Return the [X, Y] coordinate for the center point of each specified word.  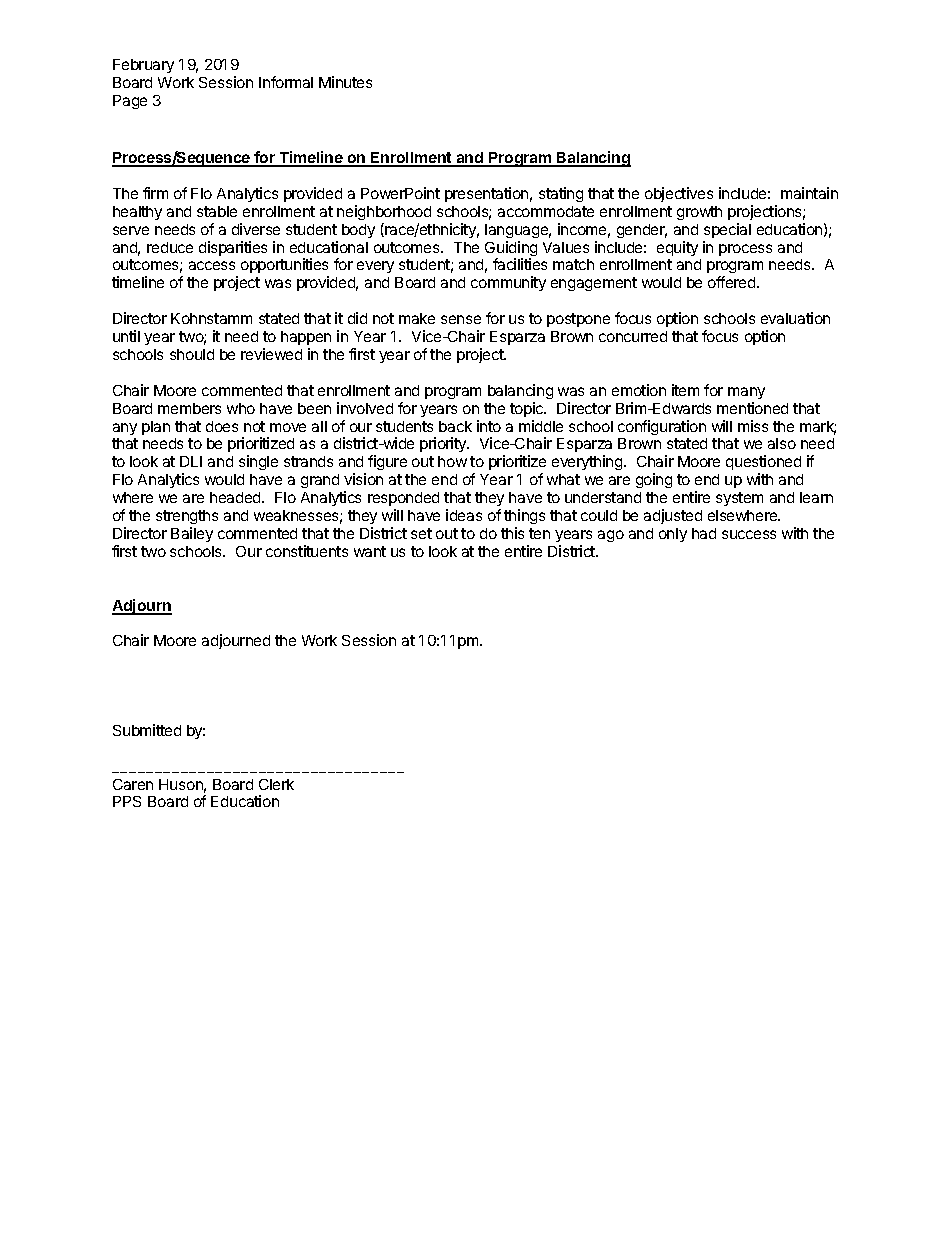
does [222, 426]
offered [733, 282]
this [512, 533]
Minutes [345, 82]
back [455, 426]
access [212, 265]
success [749, 534]
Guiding [511, 250]
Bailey [192, 534]
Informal [286, 82]
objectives [679, 194]
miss [753, 426]
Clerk [276, 784]
